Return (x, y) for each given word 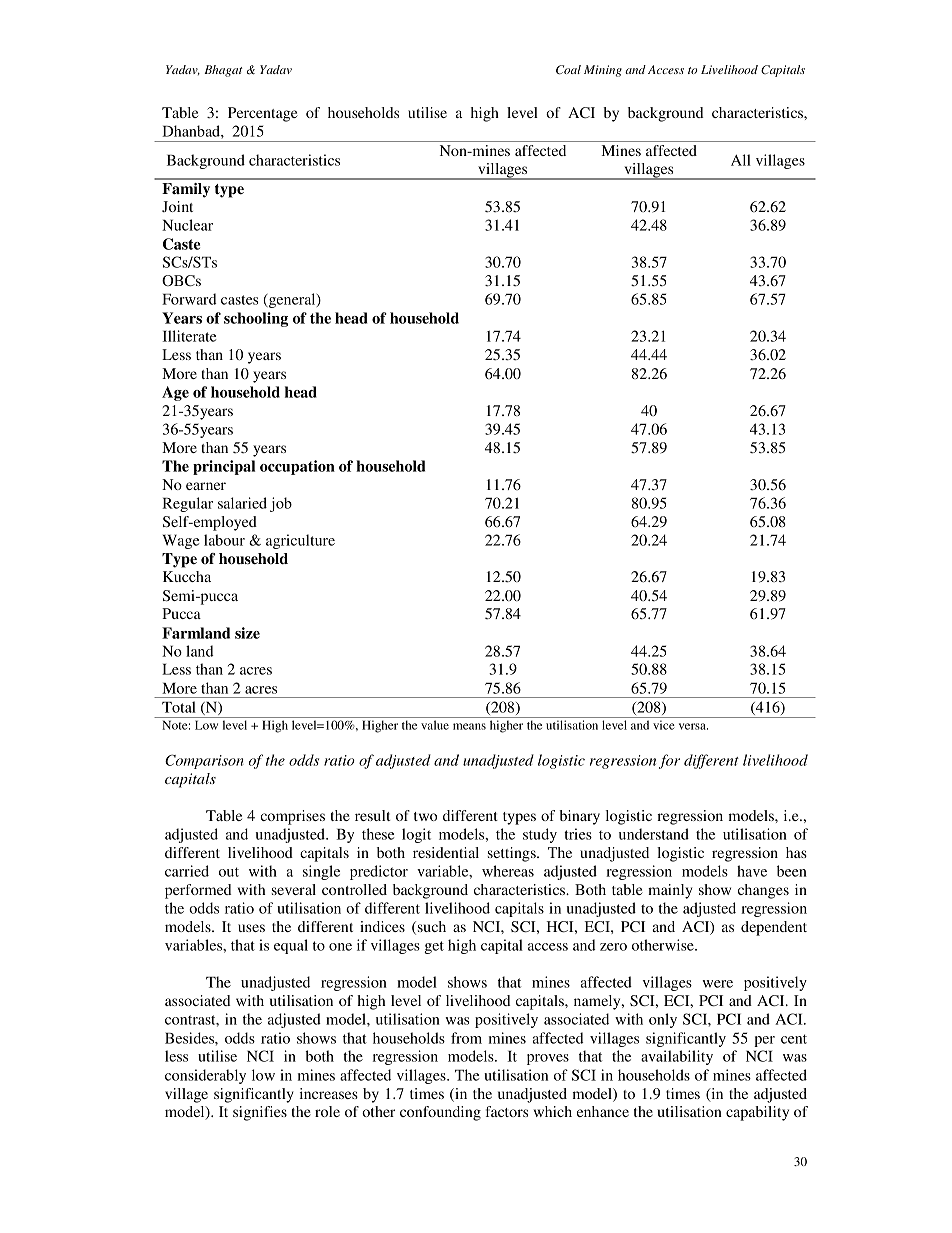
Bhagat (223, 71)
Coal (568, 70)
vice (664, 725)
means (469, 726)
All (741, 160)
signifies (260, 1113)
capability (757, 1113)
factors (507, 1111)
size (247, 633)
